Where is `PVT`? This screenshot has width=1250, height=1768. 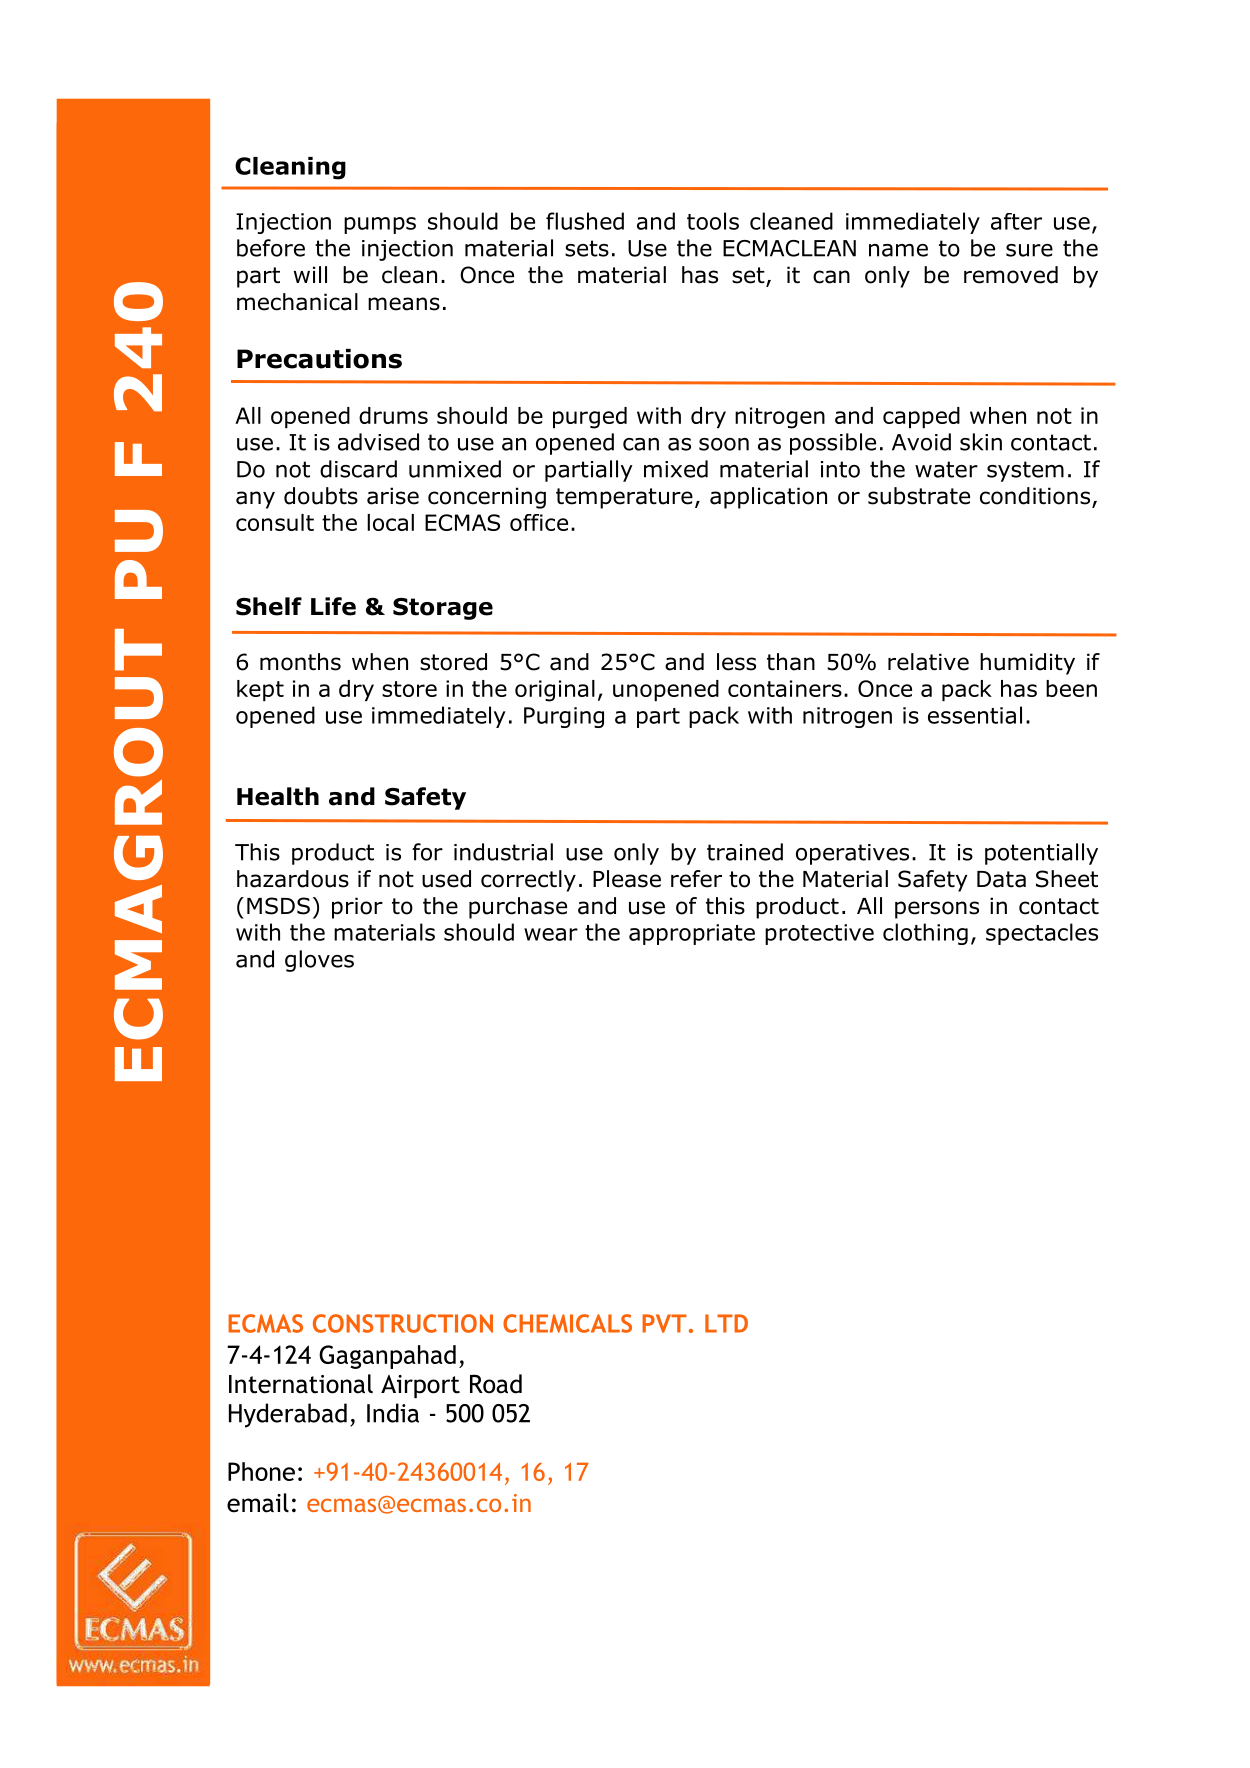 PVT is located at coordinates (664, 1323).
